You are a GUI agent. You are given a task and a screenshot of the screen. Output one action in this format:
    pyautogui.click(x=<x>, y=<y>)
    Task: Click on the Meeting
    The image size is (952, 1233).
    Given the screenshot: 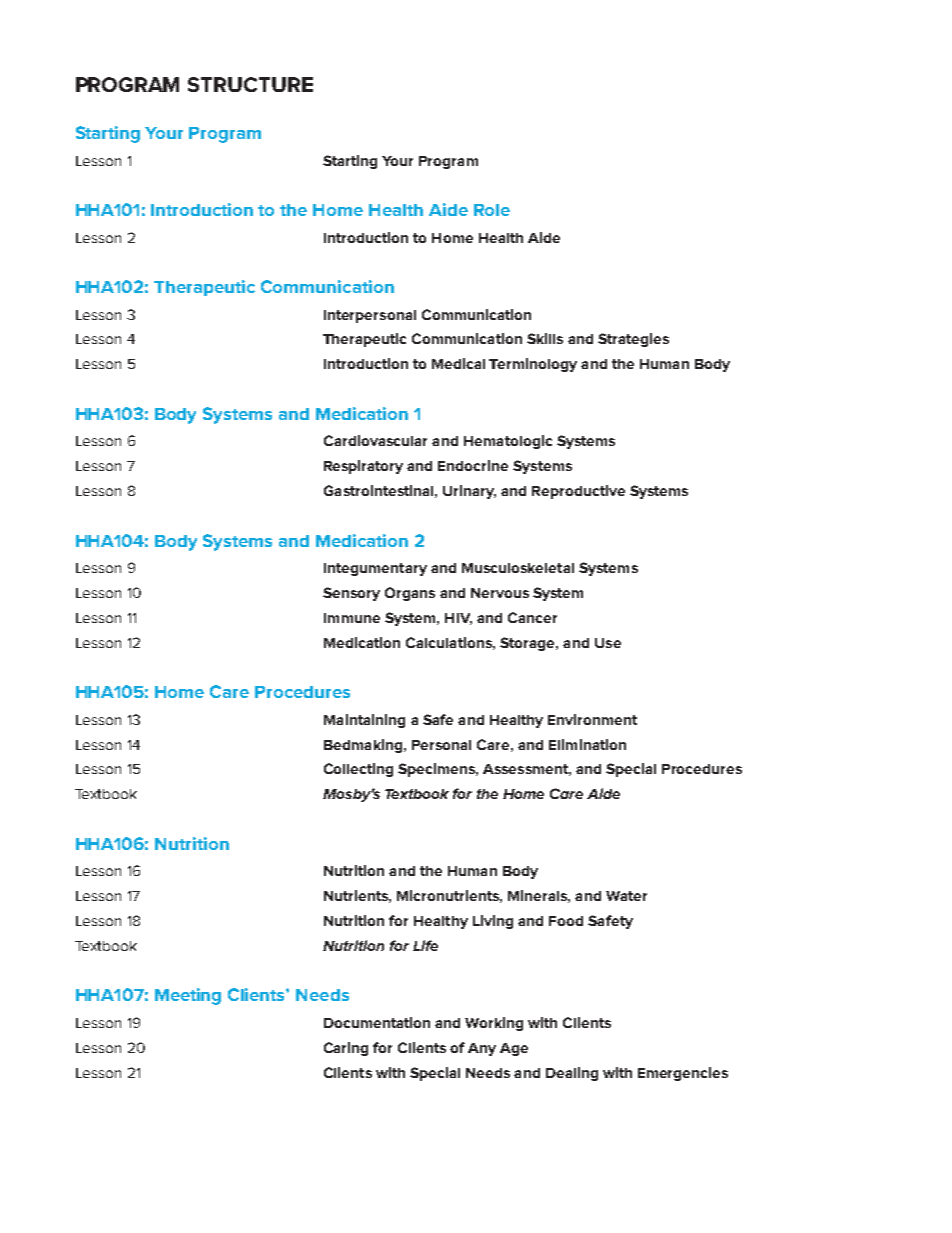 What is the action you would take?
    pyautogui.click(x=188, y=996)
